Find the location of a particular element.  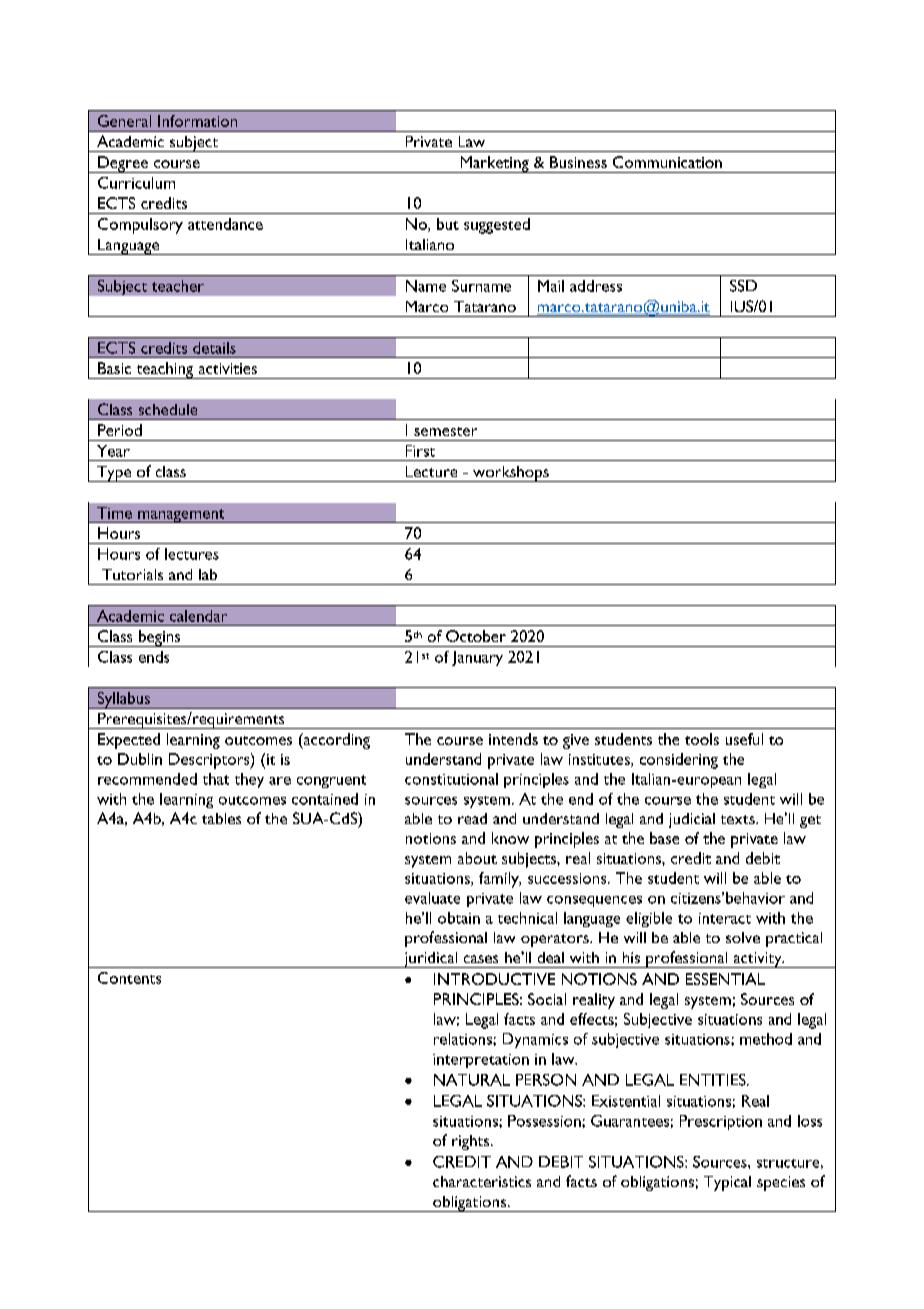

Contents is located at coordinates (129, 978).
